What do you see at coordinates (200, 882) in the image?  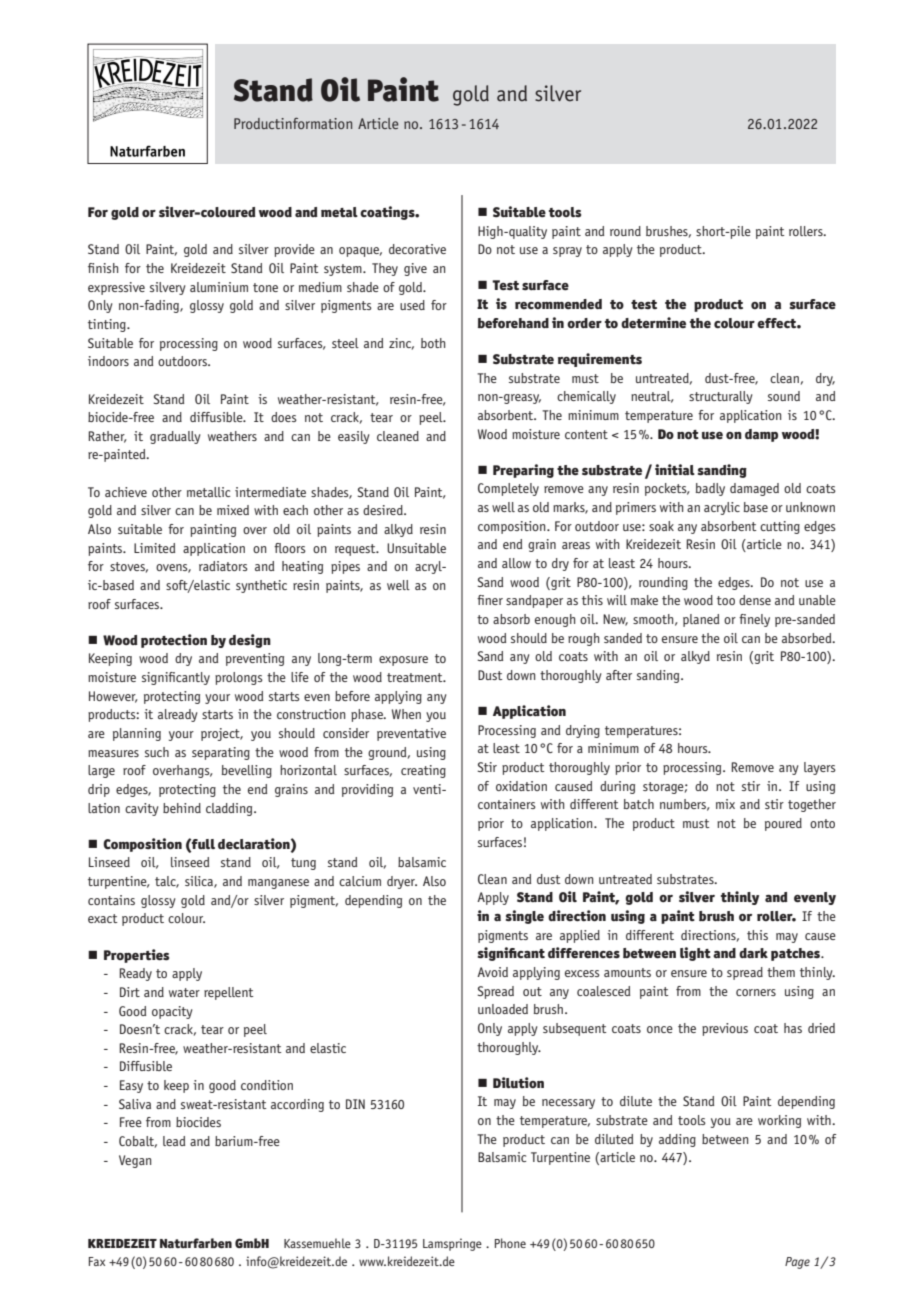 I see `silica` at bounding box center [200, 882].
